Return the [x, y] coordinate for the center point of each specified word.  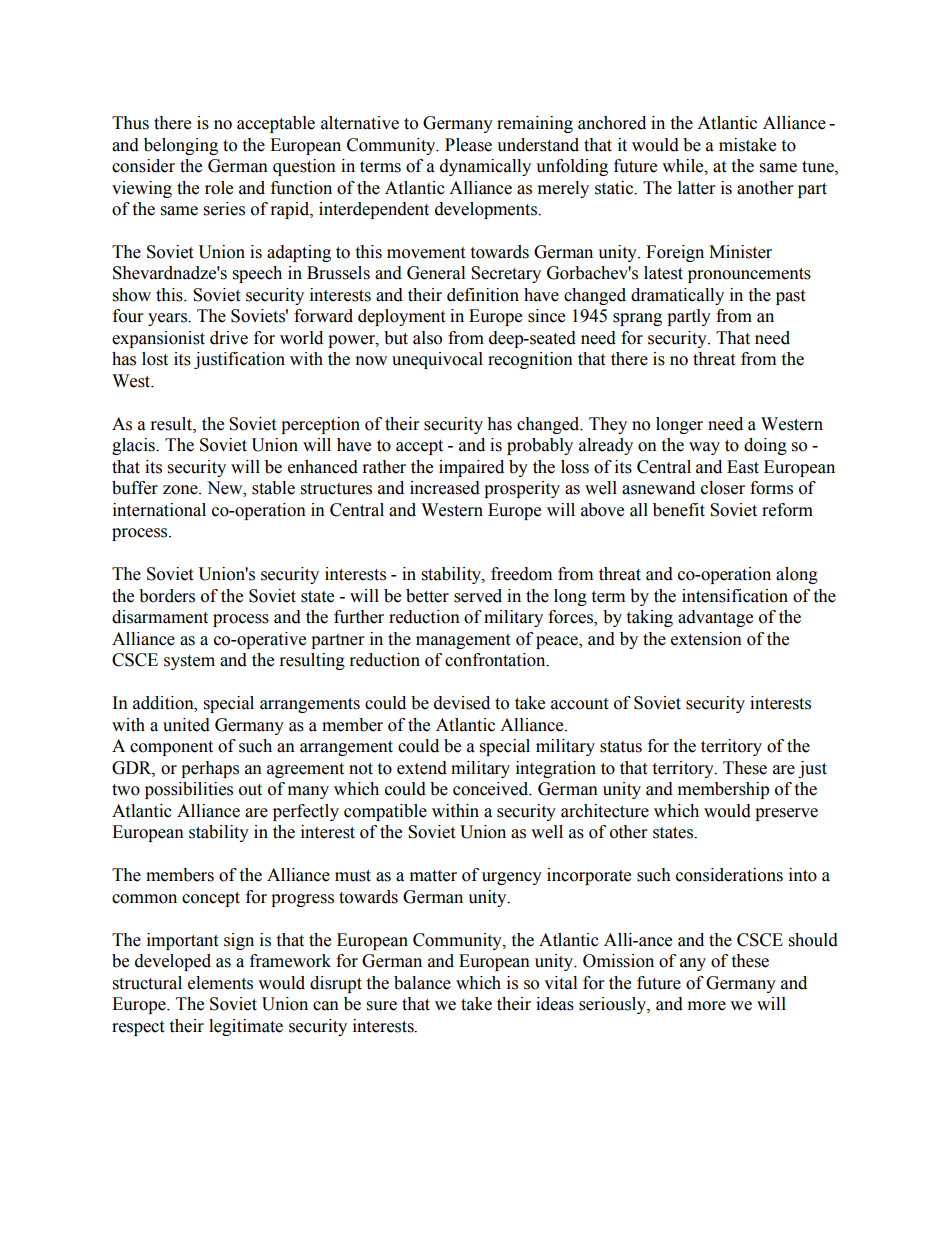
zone [181, 490]
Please [468, 145]
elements [220, 983]
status [621, 747]
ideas [555, 1004]
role [219, 188]
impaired [471, 468]
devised [462, 703]
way [704, 448]
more [707, 1006]
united [186, 725]
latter [696, 188]
